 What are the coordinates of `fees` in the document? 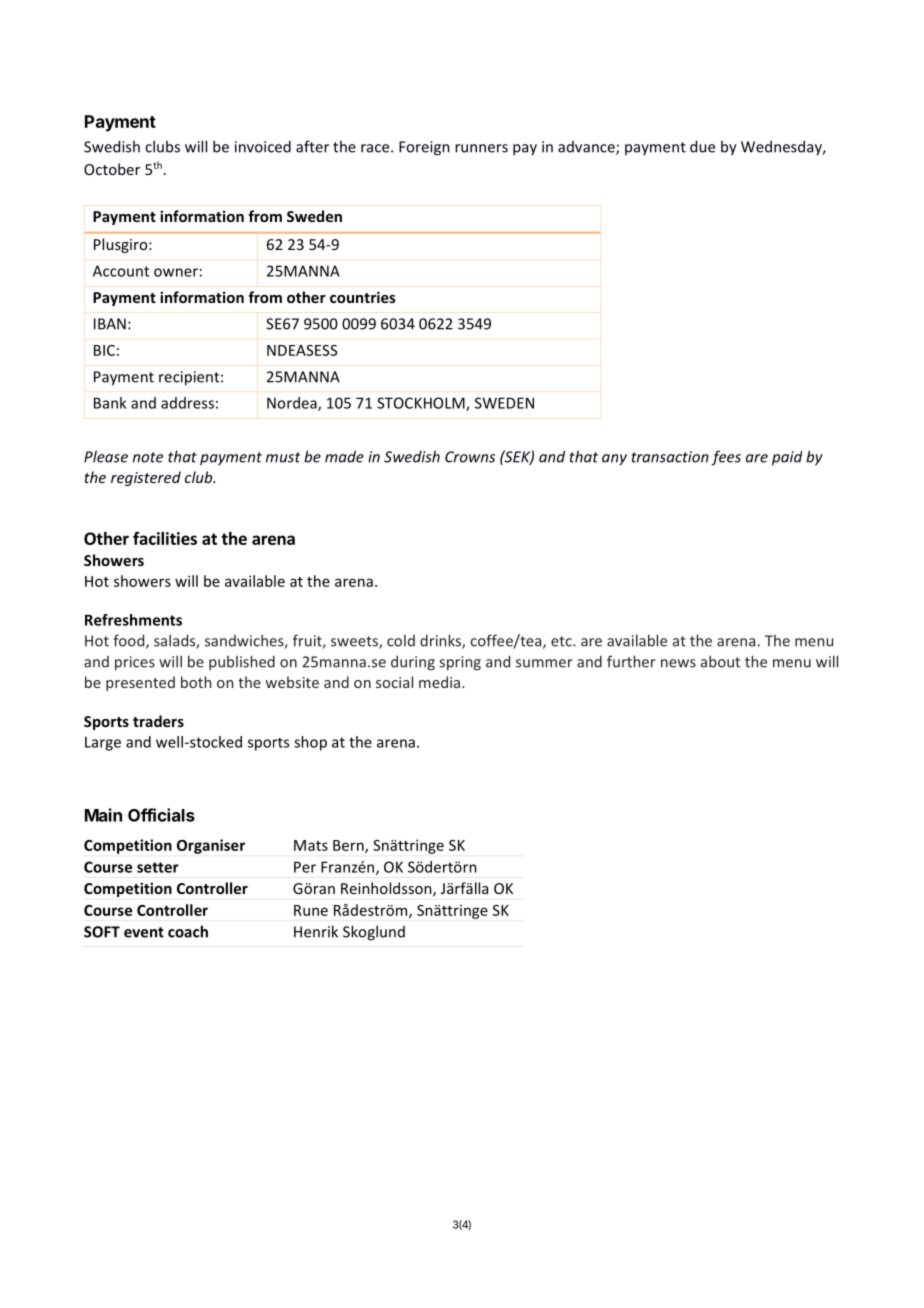 It's located at (726, 458).
